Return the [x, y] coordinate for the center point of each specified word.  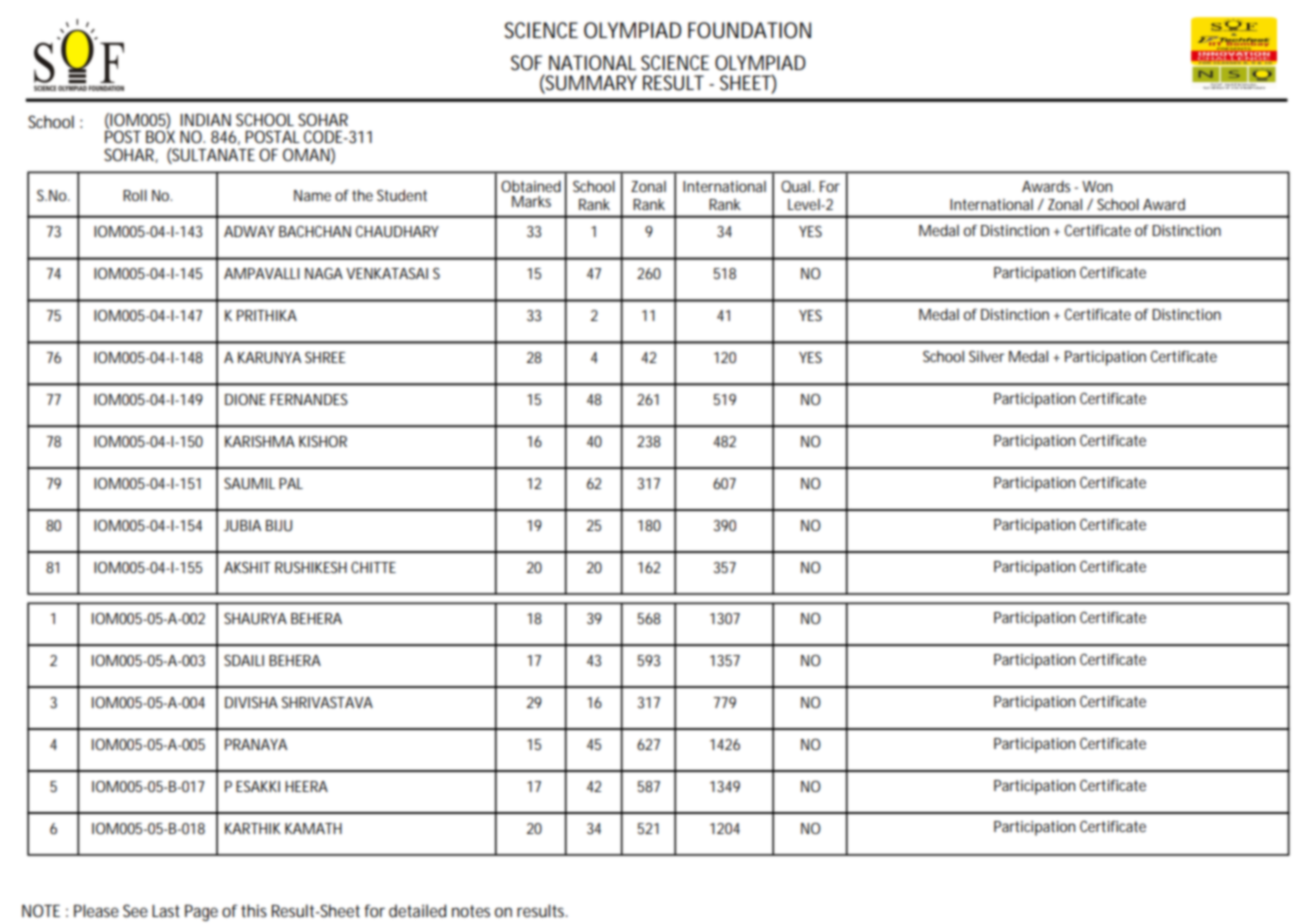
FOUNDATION [749, 30]
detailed [417, 910]
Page [201, 913]
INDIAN [205, 120]
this [254, 910]
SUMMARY [590, 83]
